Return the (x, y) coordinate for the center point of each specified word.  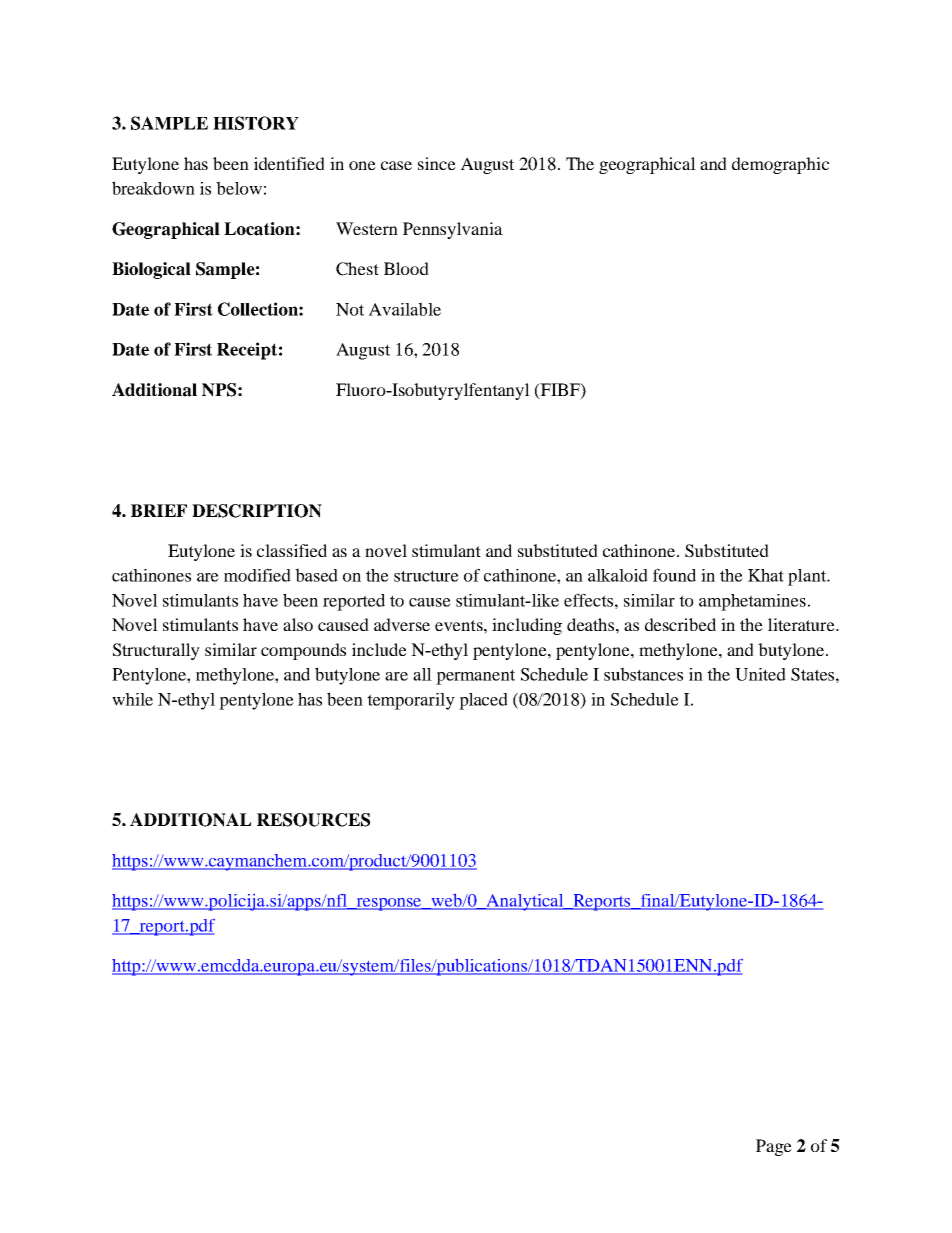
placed (483, 701)
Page (774, 1147)
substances (643, 674)
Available (405, 309)
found (674, 575)
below (239, 188)
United (760, 674)
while (132, 699)
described (680, 624)
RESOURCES (313, 820)
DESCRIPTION (257, 511)
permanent (475, 677)
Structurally (156, 651)
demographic (780, 165)
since (437, 163)
